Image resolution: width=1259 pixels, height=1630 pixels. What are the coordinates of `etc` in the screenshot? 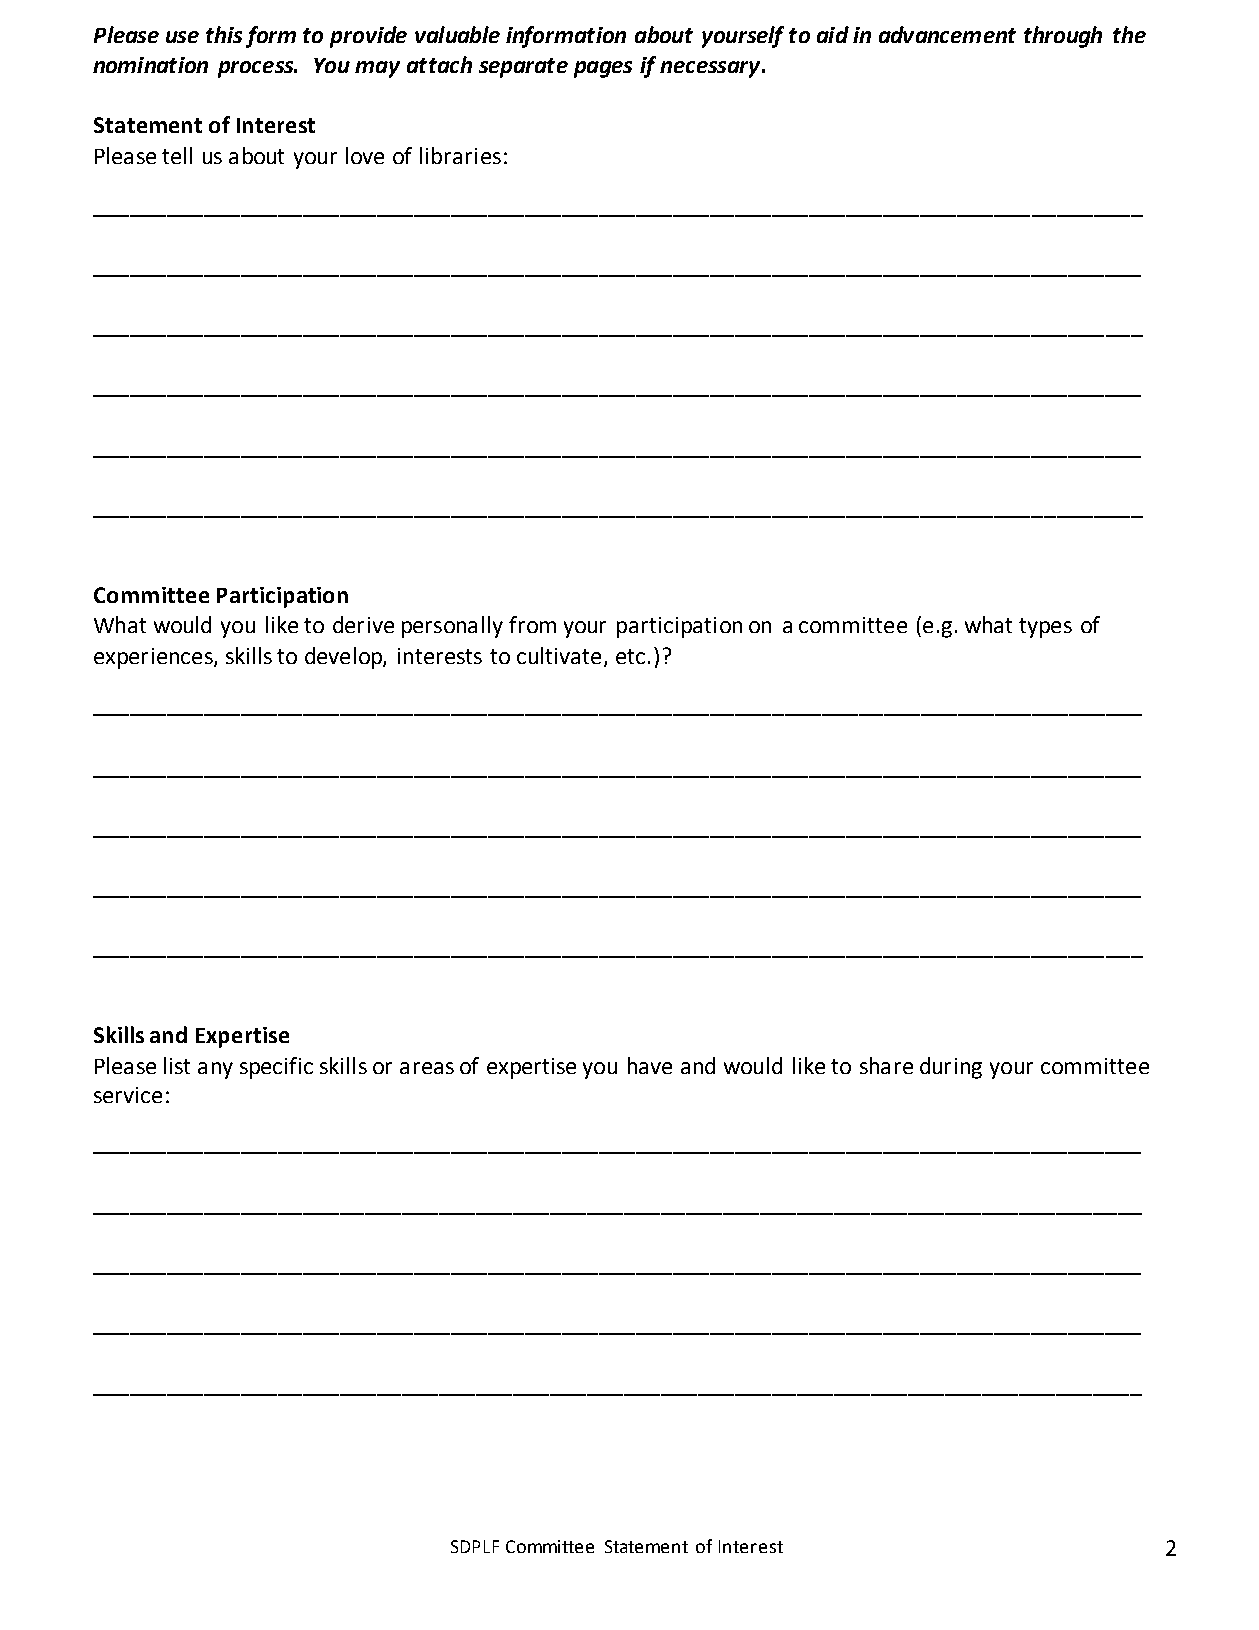 It's located at (630, 656).
